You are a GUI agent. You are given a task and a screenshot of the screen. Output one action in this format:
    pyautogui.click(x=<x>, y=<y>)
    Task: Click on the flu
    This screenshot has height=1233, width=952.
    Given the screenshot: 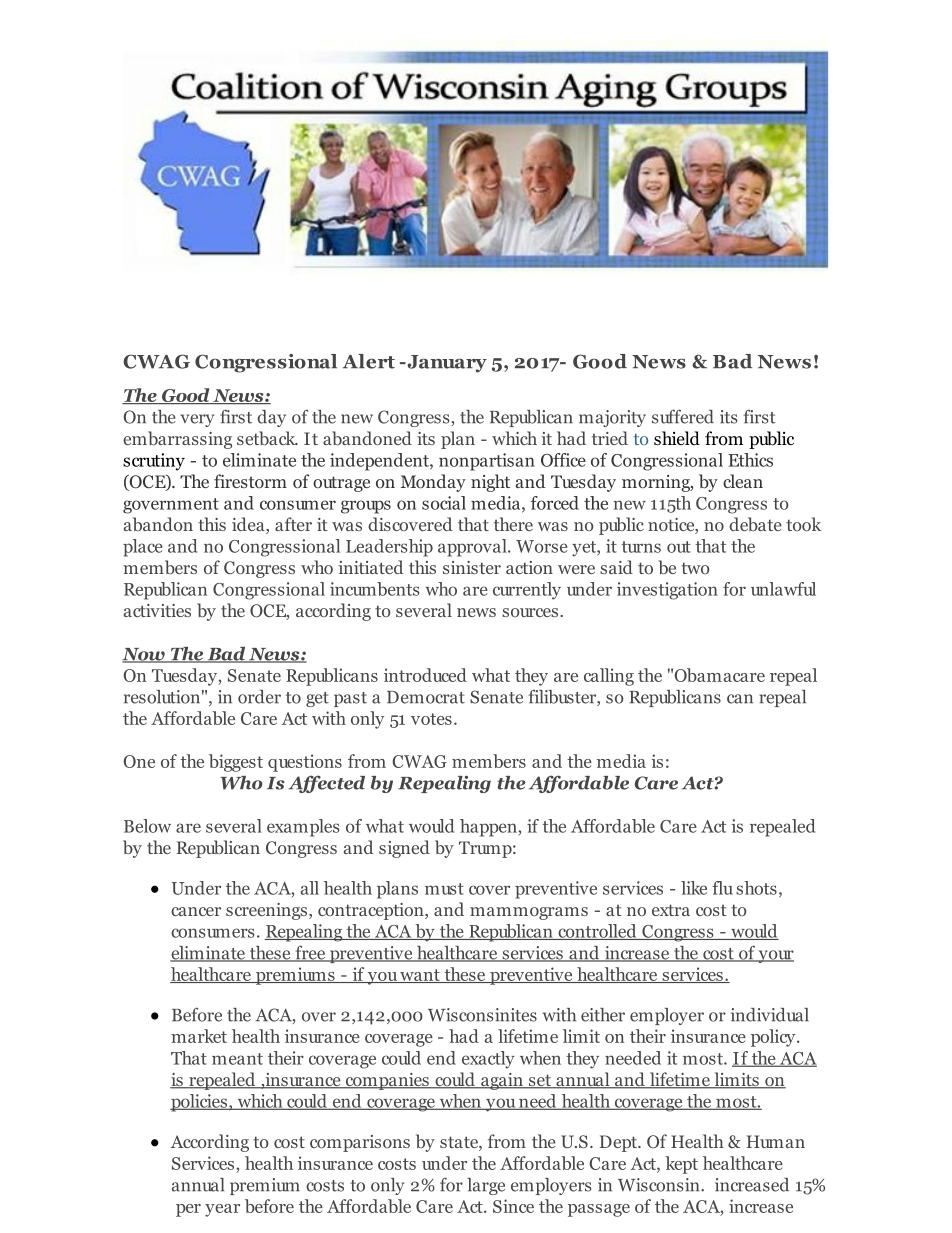 What is the action you would take?
    pyautogui.click(x=722, y=888)
